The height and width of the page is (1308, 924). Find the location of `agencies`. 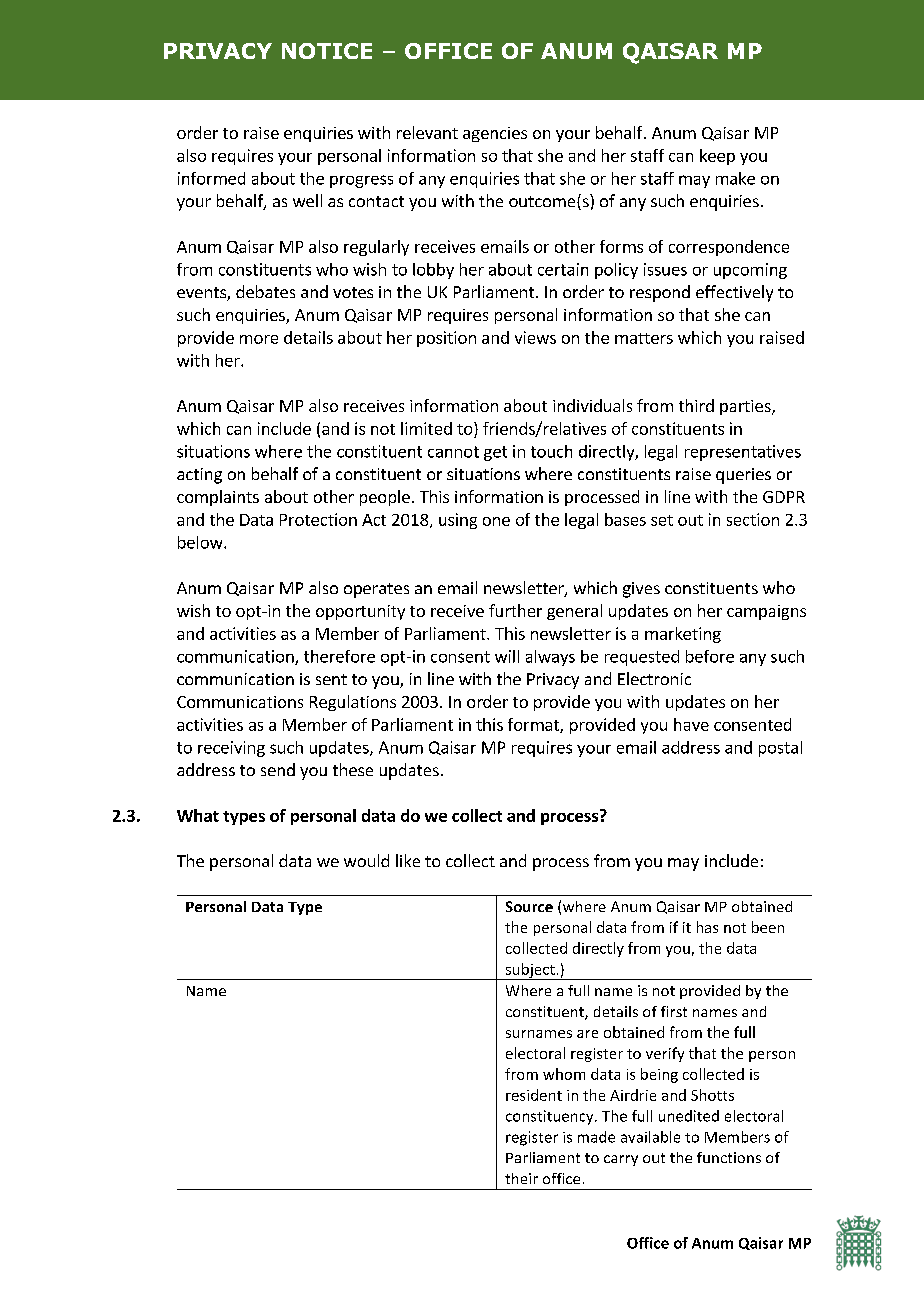

agencies is located at coordinates (495, 134).
